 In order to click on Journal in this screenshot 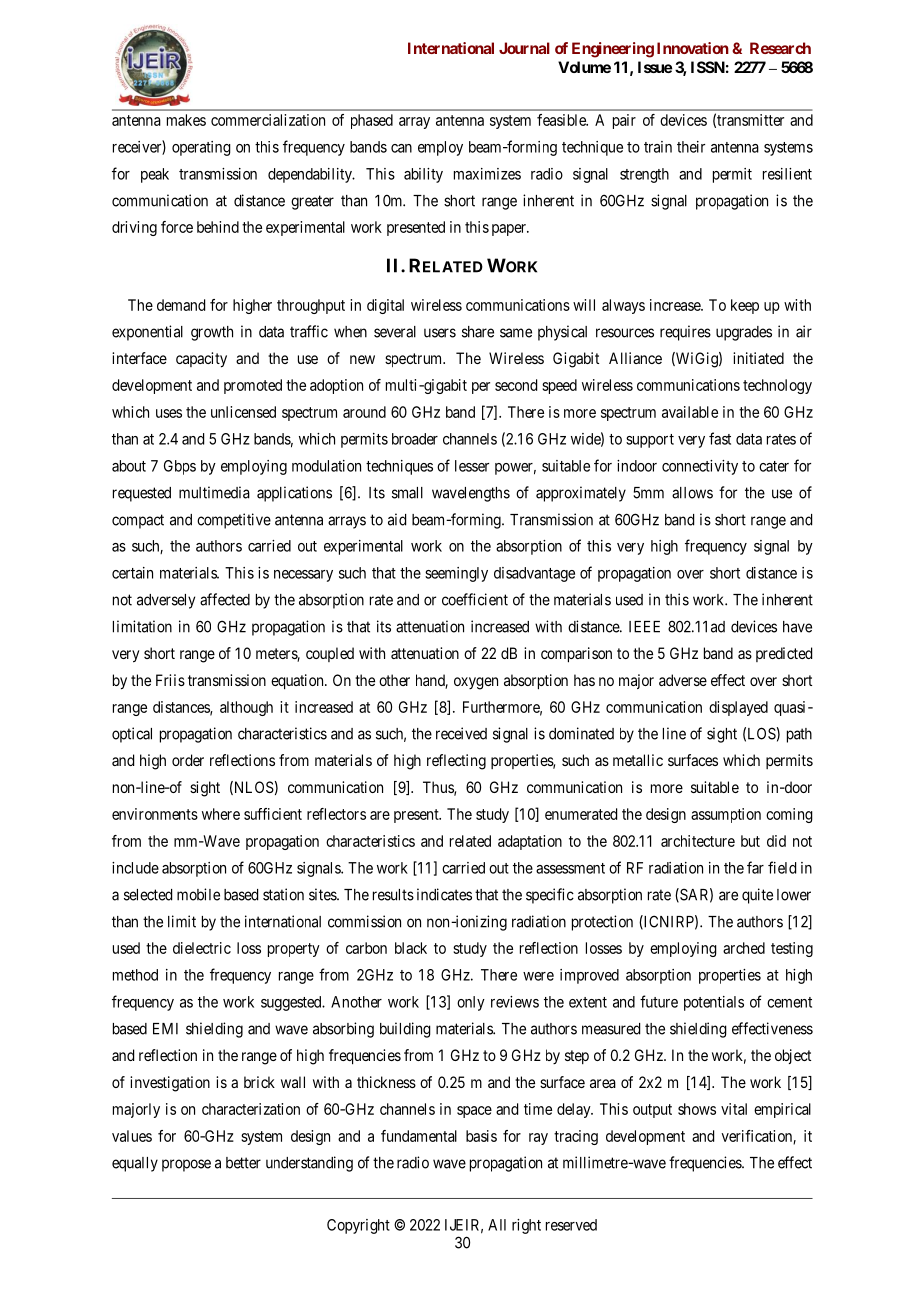, I will do `click(524, 48)`.
